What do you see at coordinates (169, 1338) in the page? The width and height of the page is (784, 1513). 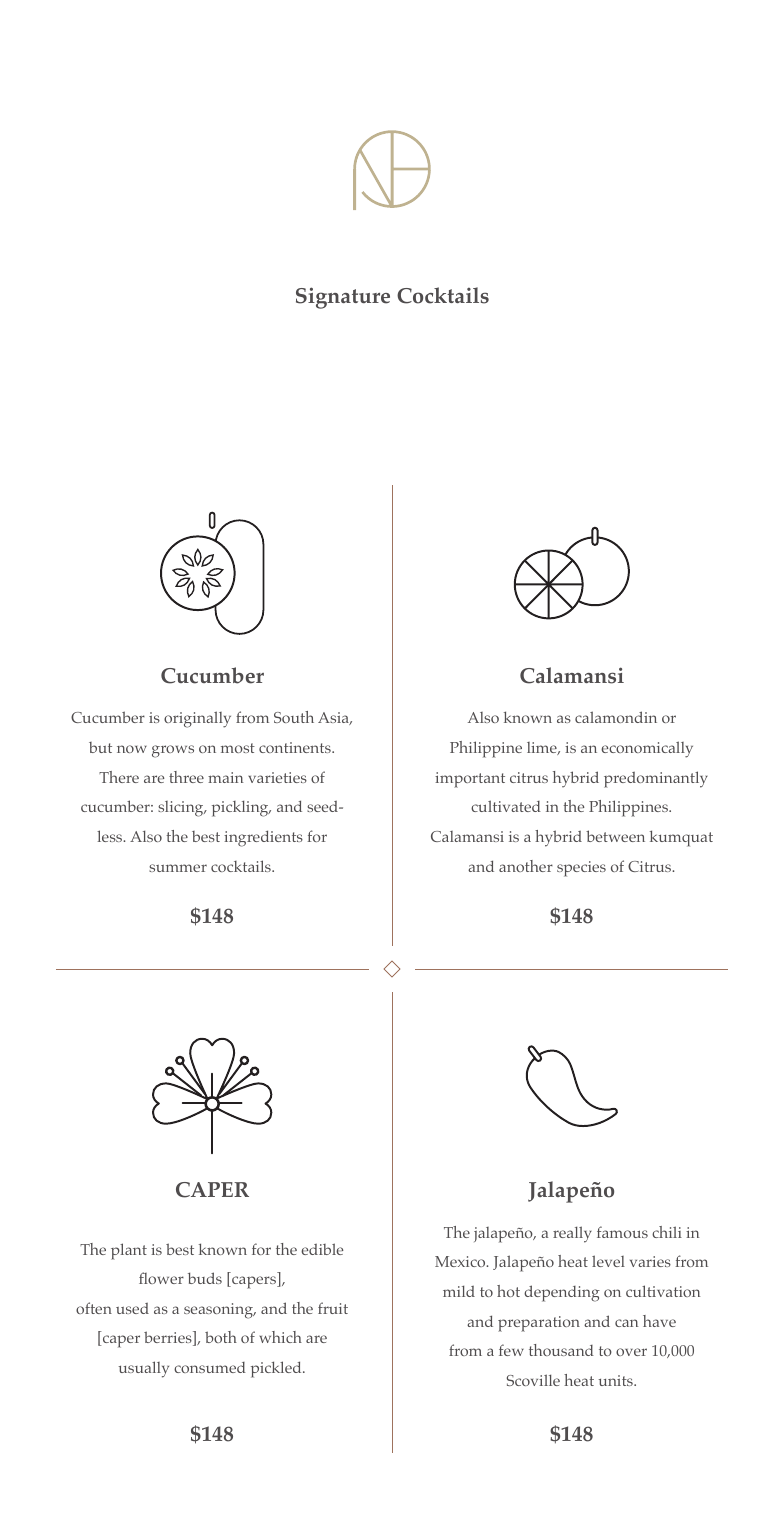 I see `berries` at bounding box center [169, 1338].
